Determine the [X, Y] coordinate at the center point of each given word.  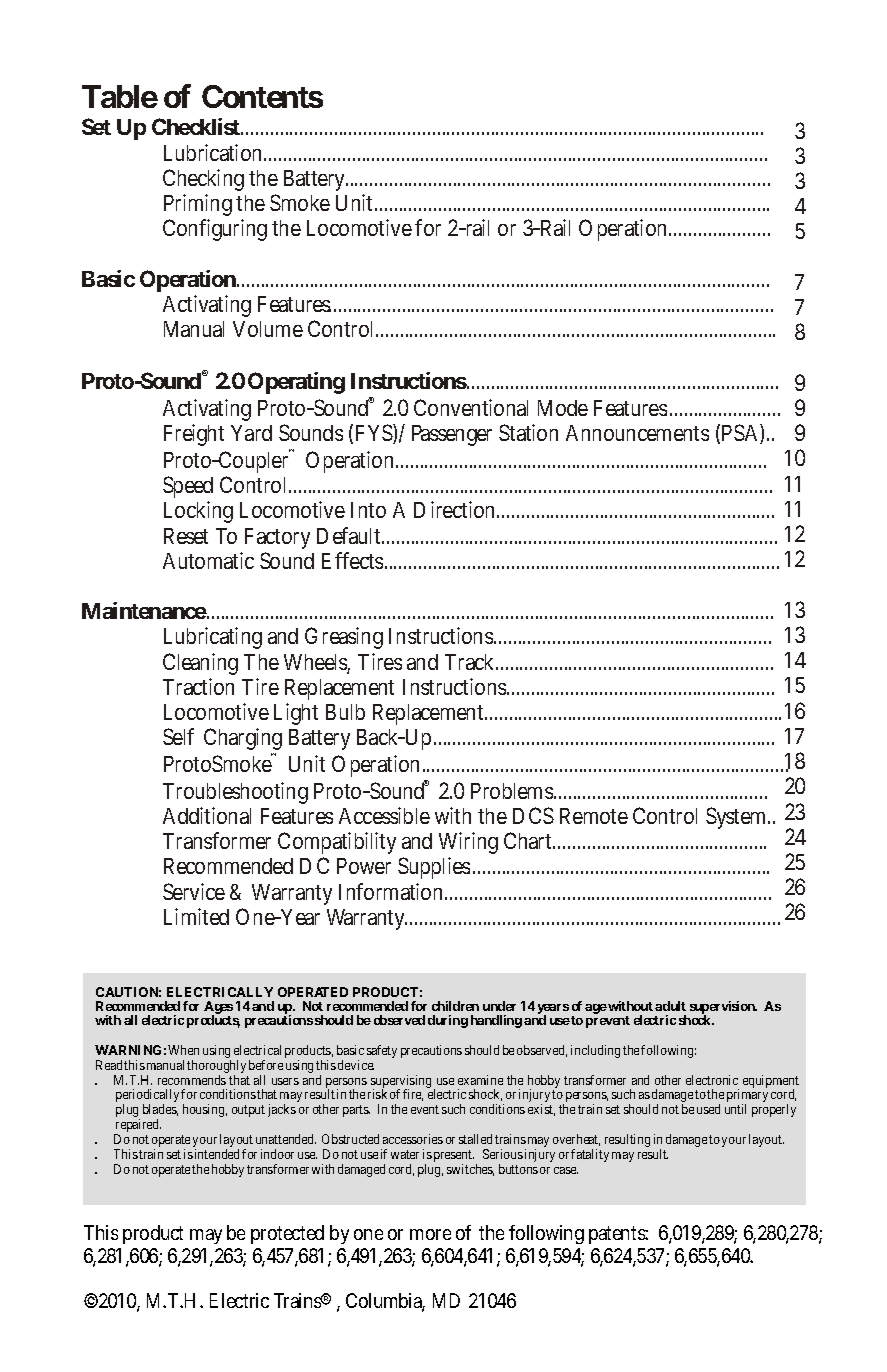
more [430, 1234]
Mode [563, 408]
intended [217, 1154]
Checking [203, 182]
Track [469, 662]
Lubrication [212, 152]
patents [617, 1235]
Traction [198, 686]
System [735, 818]
